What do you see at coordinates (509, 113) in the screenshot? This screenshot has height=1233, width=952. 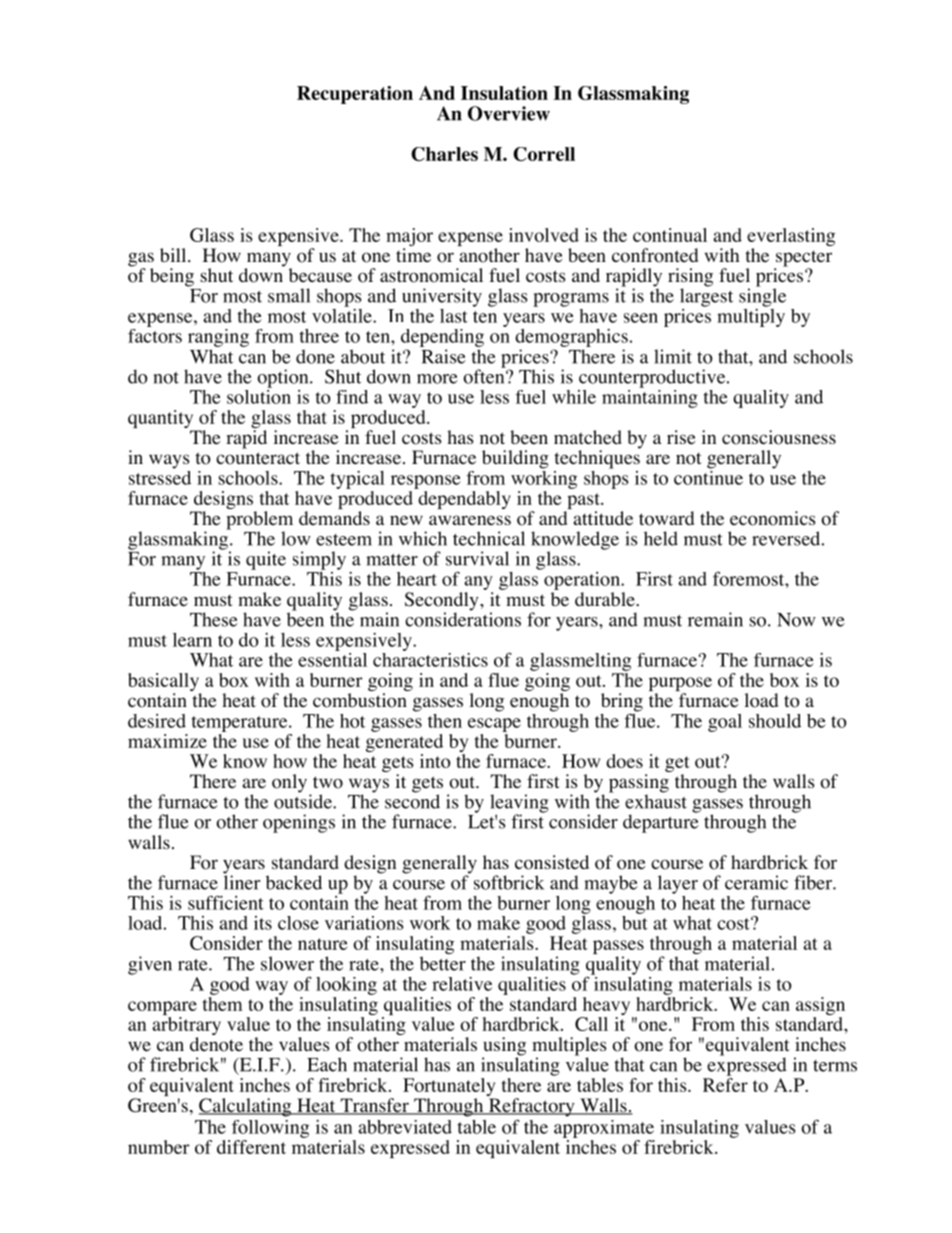 I see `Overview` at bounding box center [509, 113].
